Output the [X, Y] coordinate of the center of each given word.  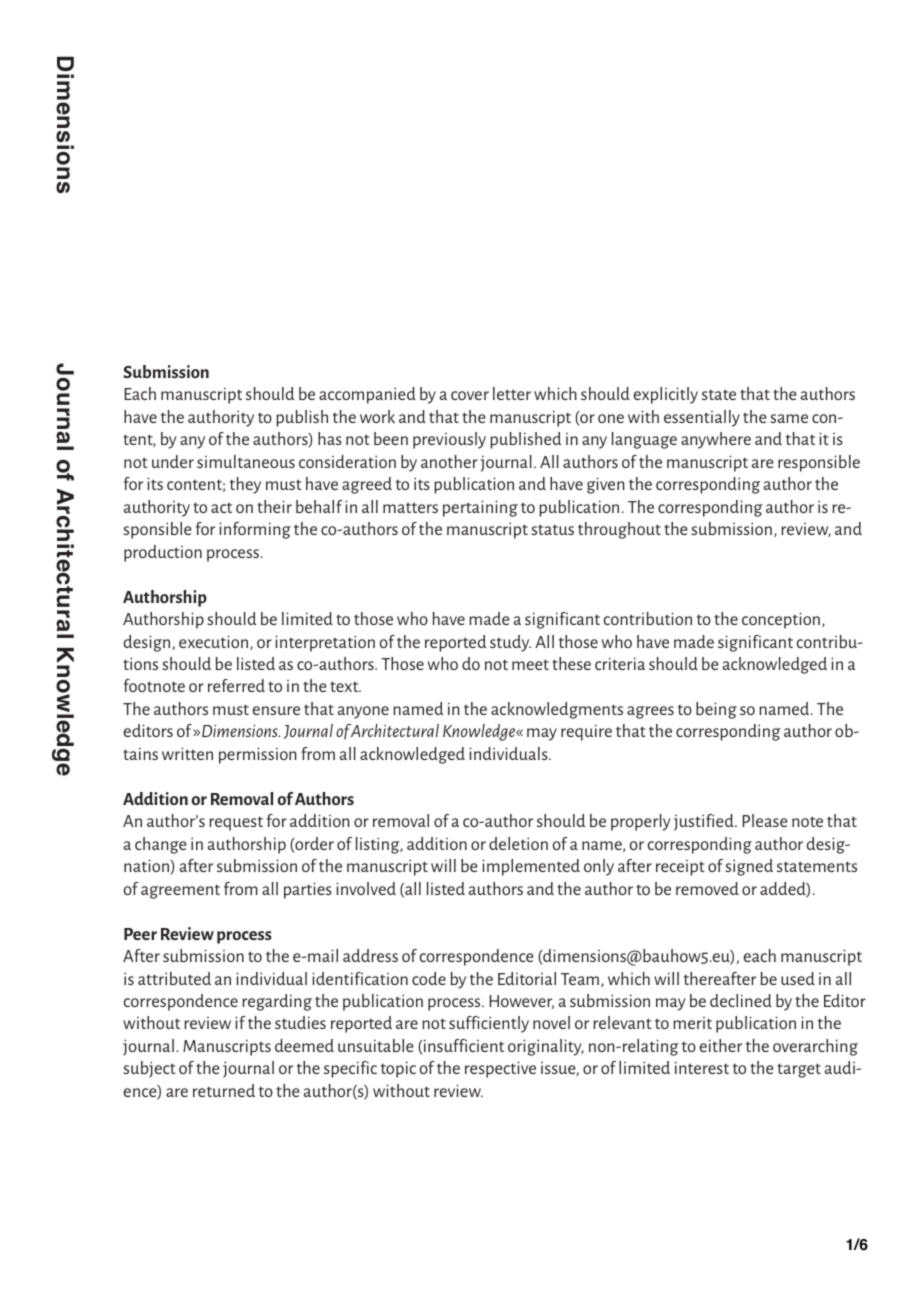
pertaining [480, 508]
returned [224, 1090]
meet [530, 664]
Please [765, 820]
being [716, 710]
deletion [518, 843]
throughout [619, 530]
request [236, 824]
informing [255, 530]
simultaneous [246, 461]
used [798, 978]
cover [470, 395]
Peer [140, 934]
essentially [702, 418]
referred [236, 685]
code [429, 978]
